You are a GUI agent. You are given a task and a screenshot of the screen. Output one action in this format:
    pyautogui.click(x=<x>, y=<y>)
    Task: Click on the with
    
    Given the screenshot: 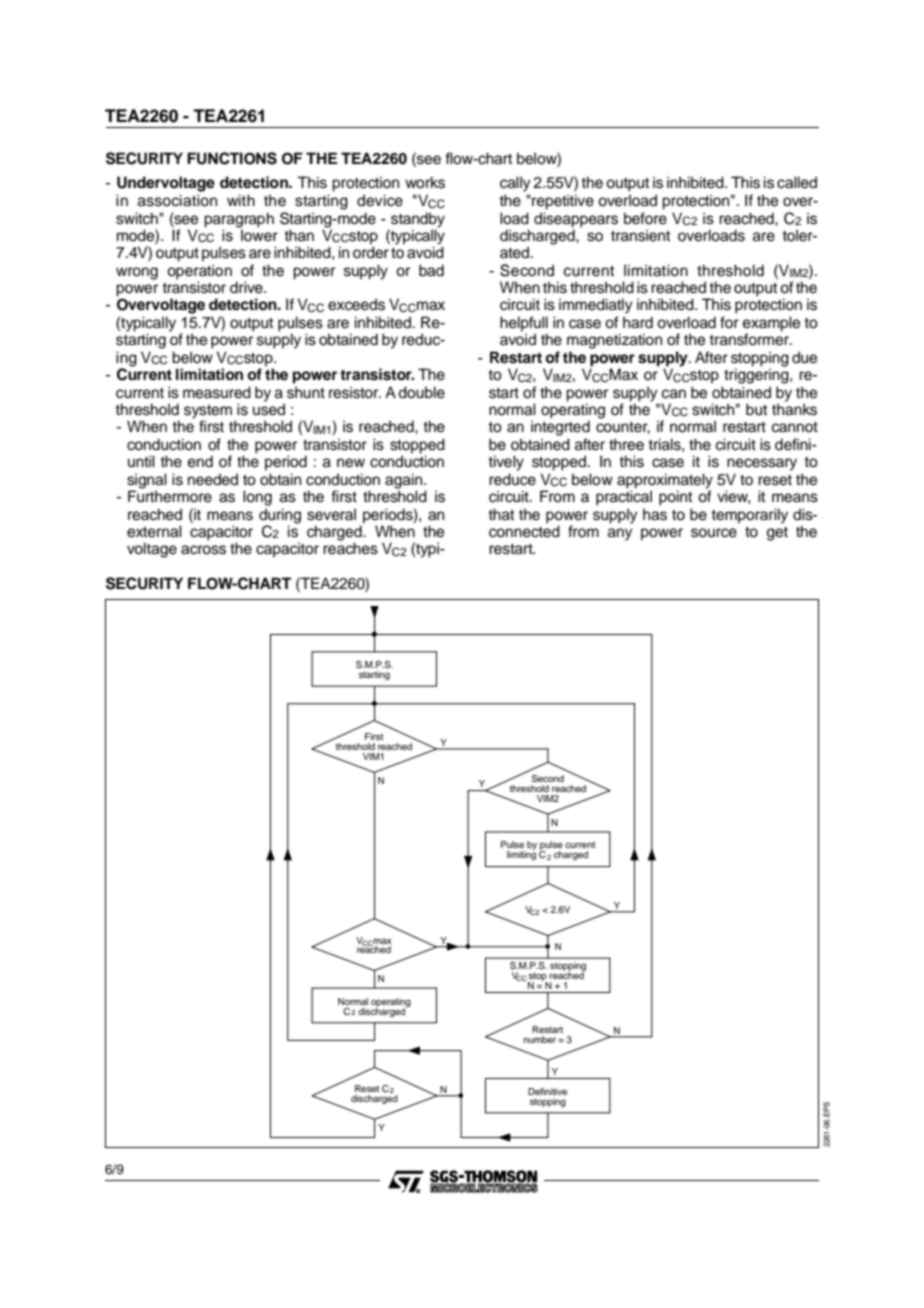 What is the action you would take?
    pyautogui.click(x=241, y=200)
